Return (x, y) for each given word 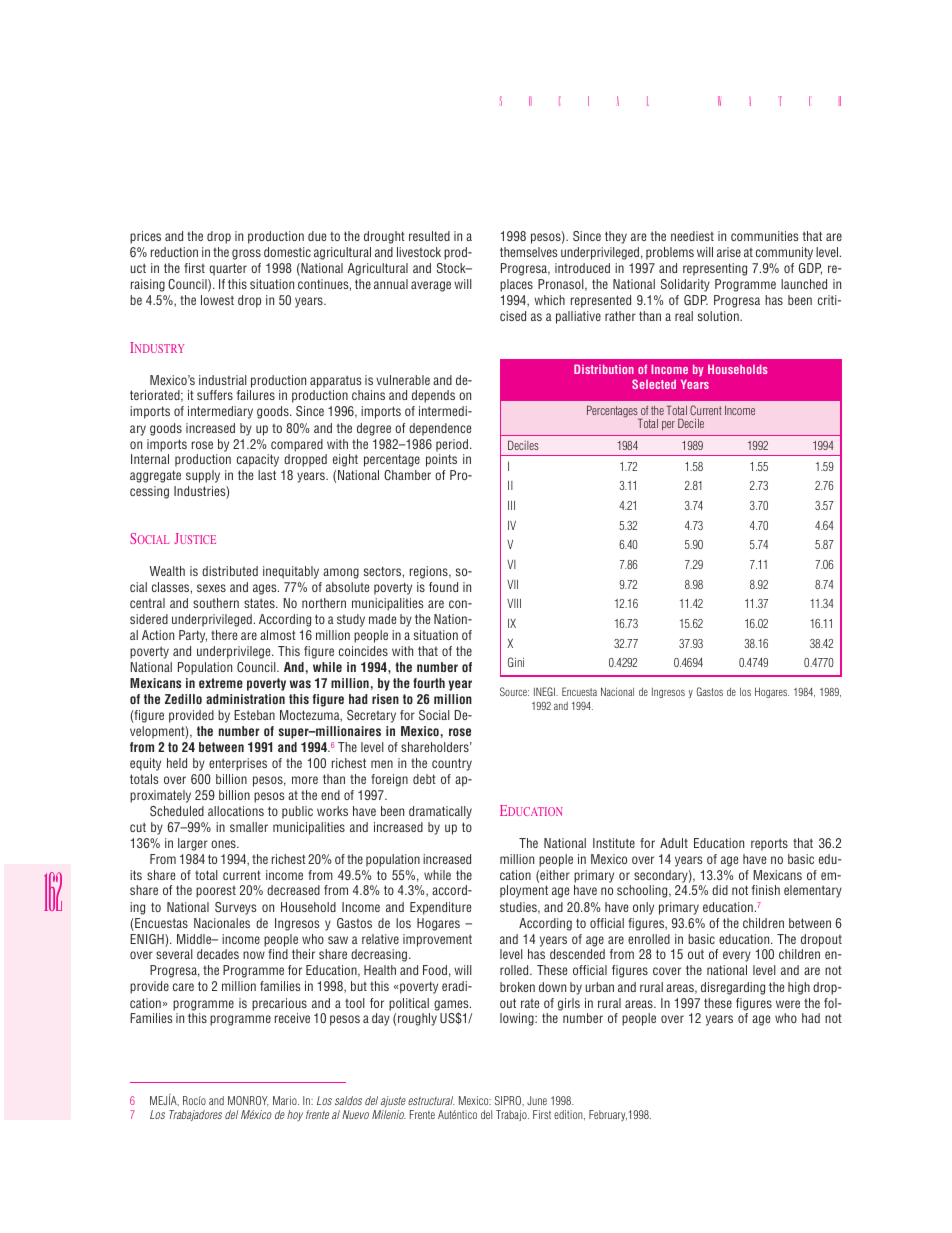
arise (729, 252)
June (537, 1100)
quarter (228, 269)
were (788, 1004)
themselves (528, 252)
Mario (286, 1100)
